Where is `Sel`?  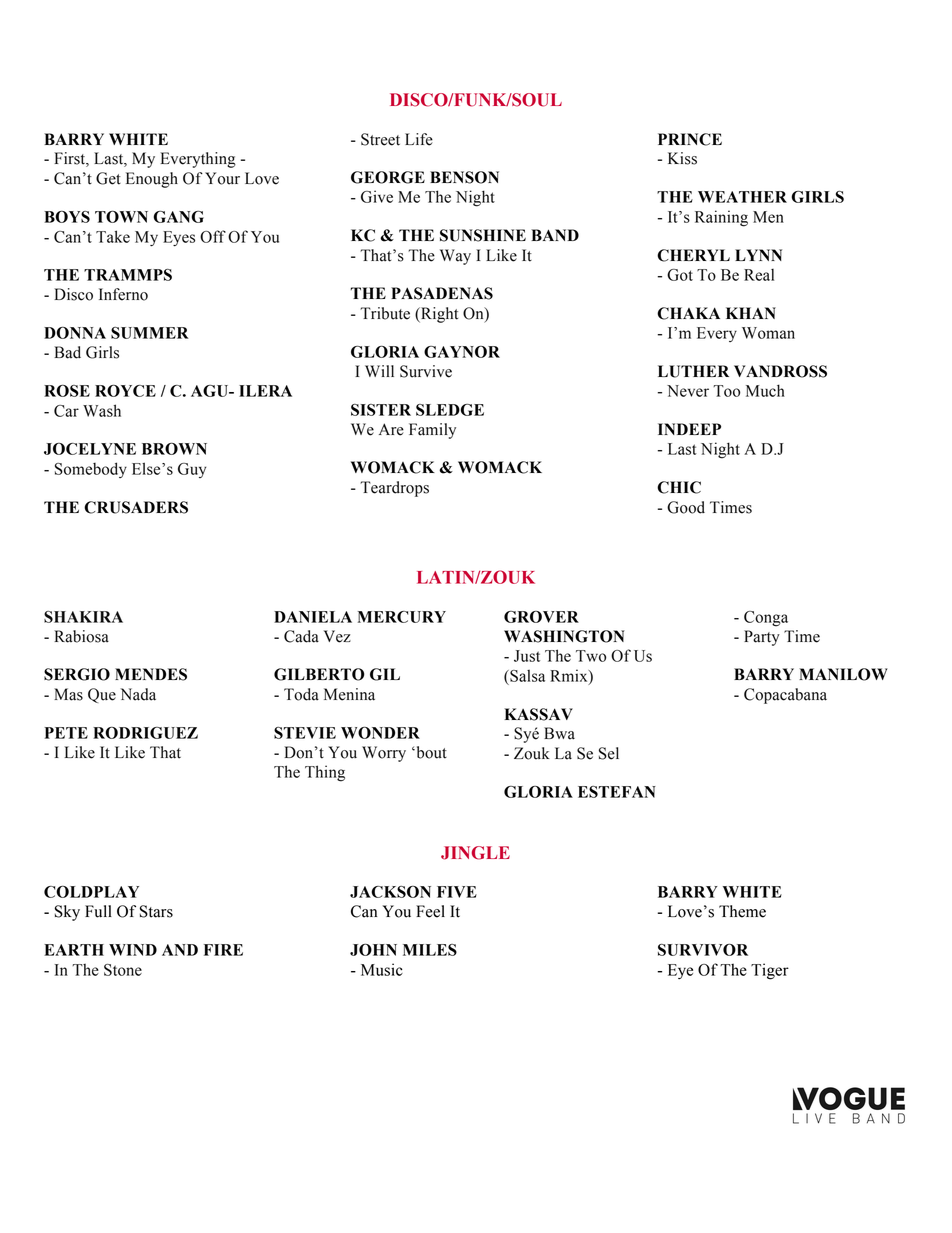 Sel is located at coordinates (609, 753).
